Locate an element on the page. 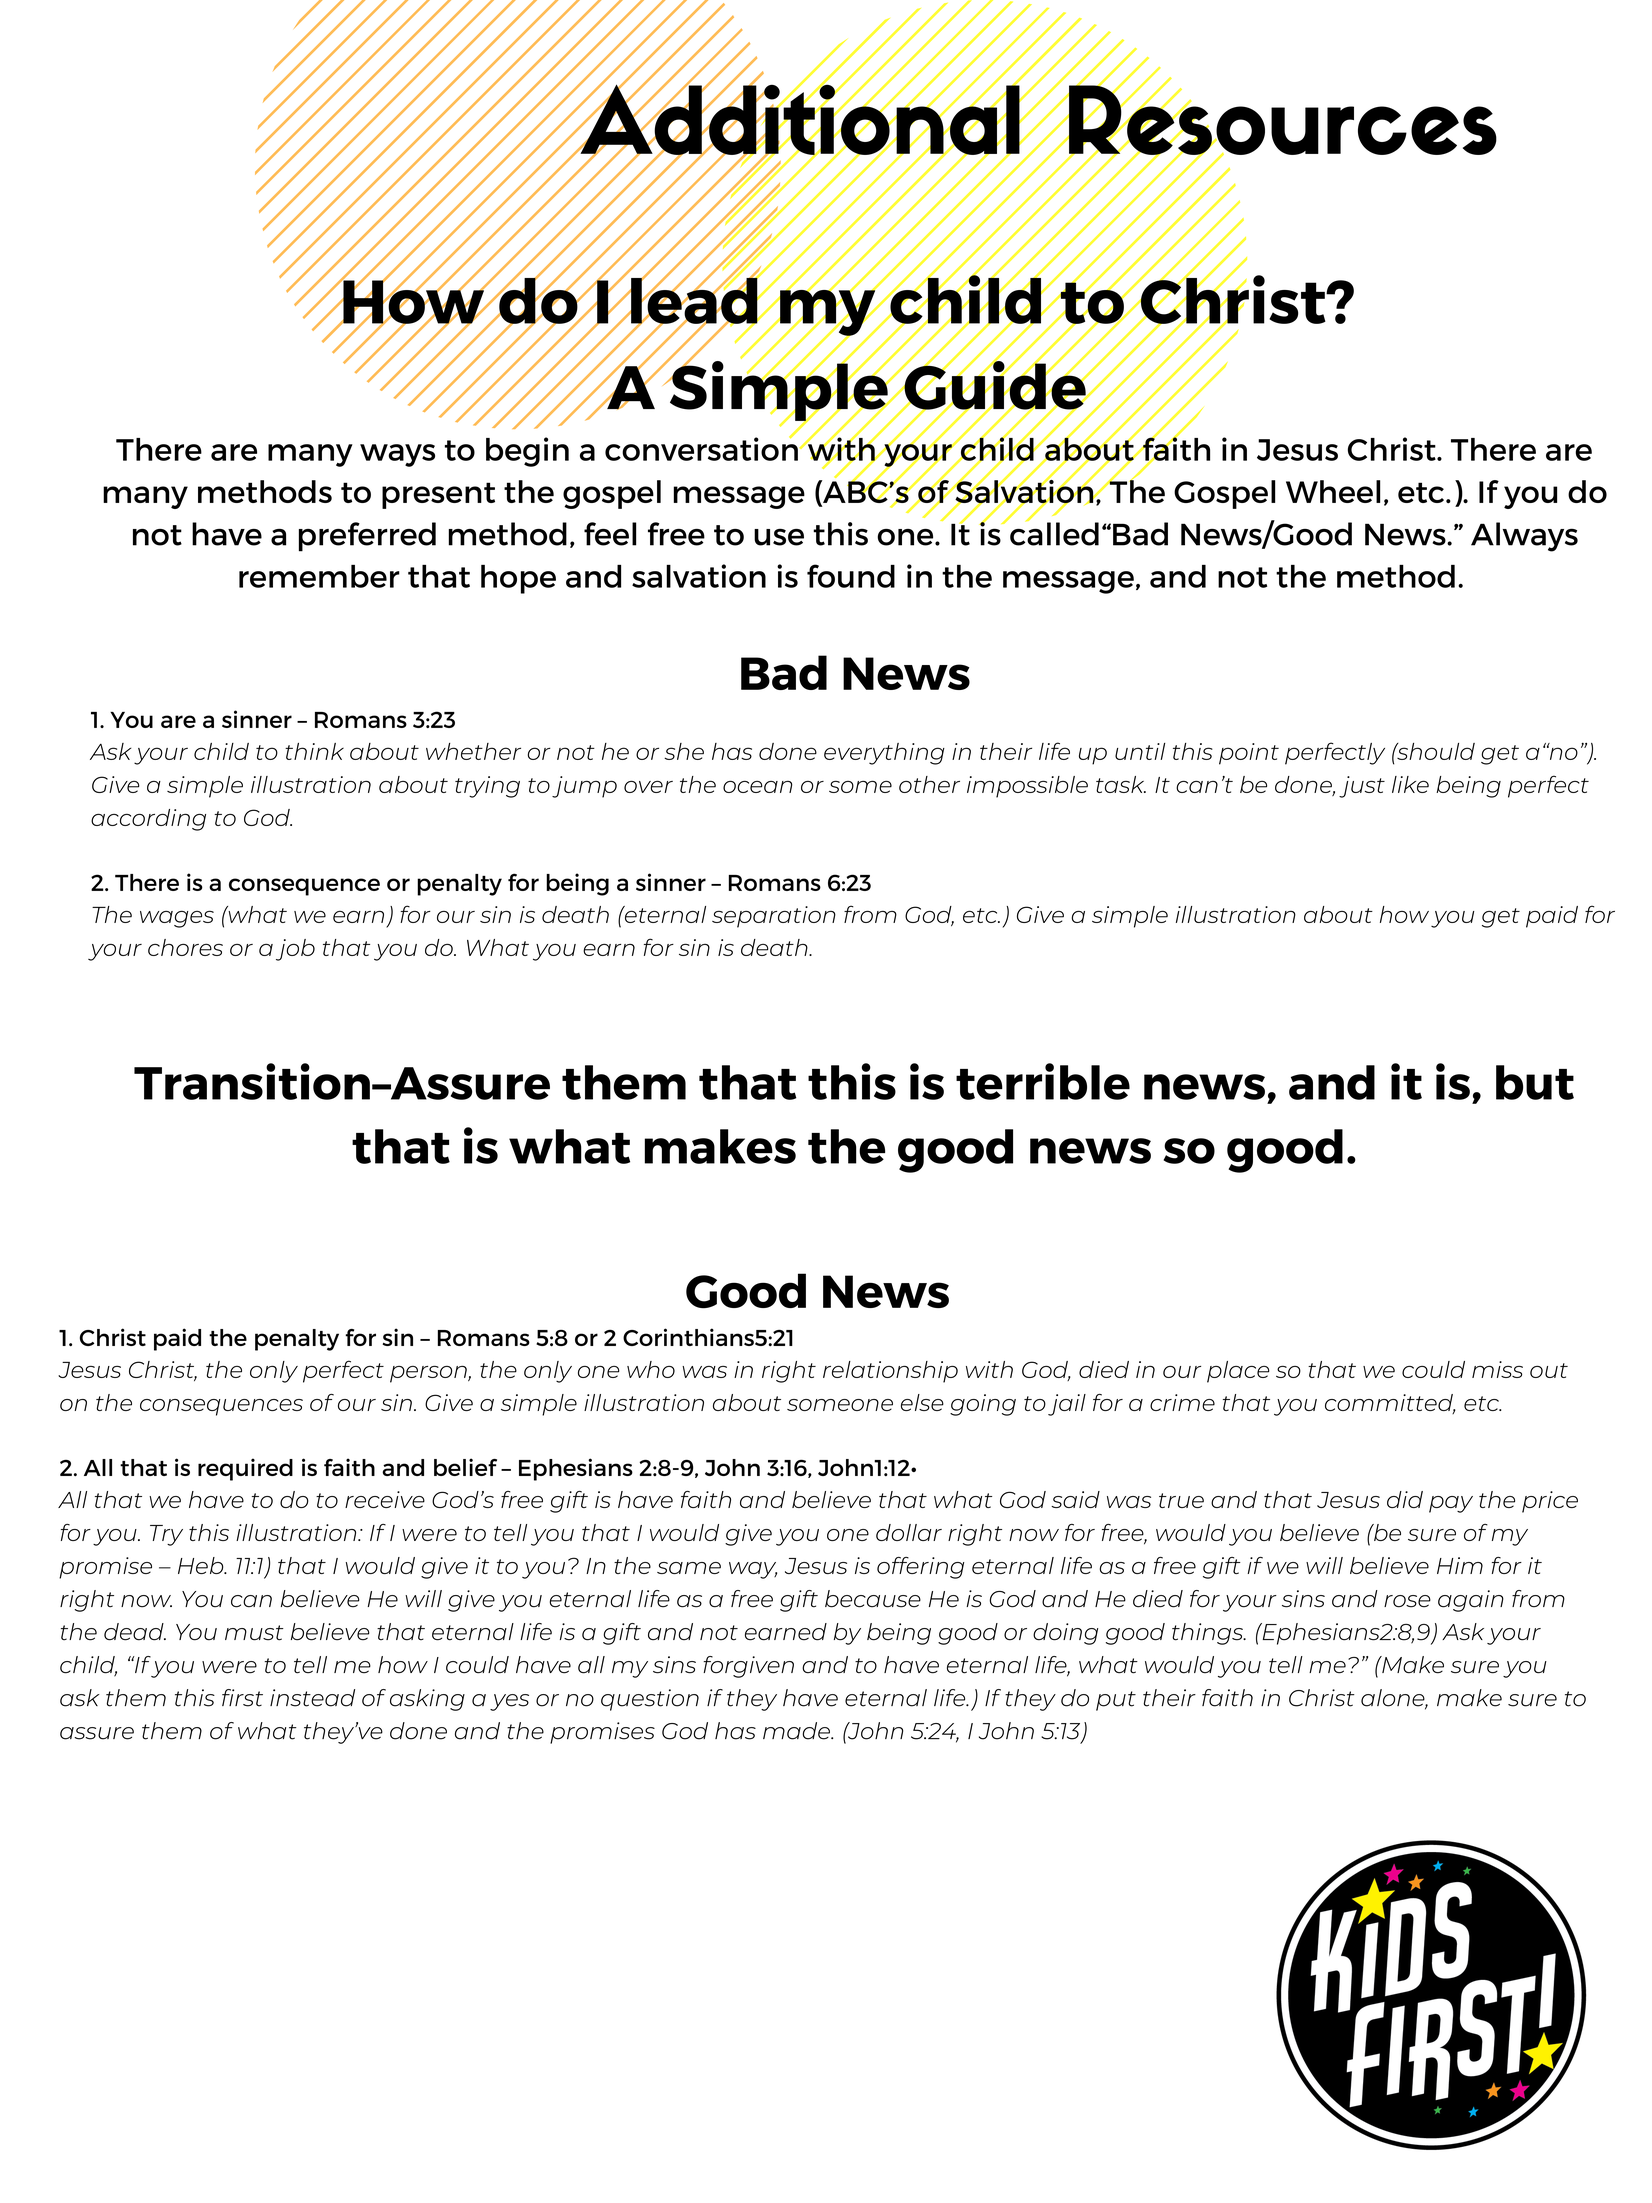 The width and height of the document is (1652, 2203). point is located at coordinates (1249, 754).
